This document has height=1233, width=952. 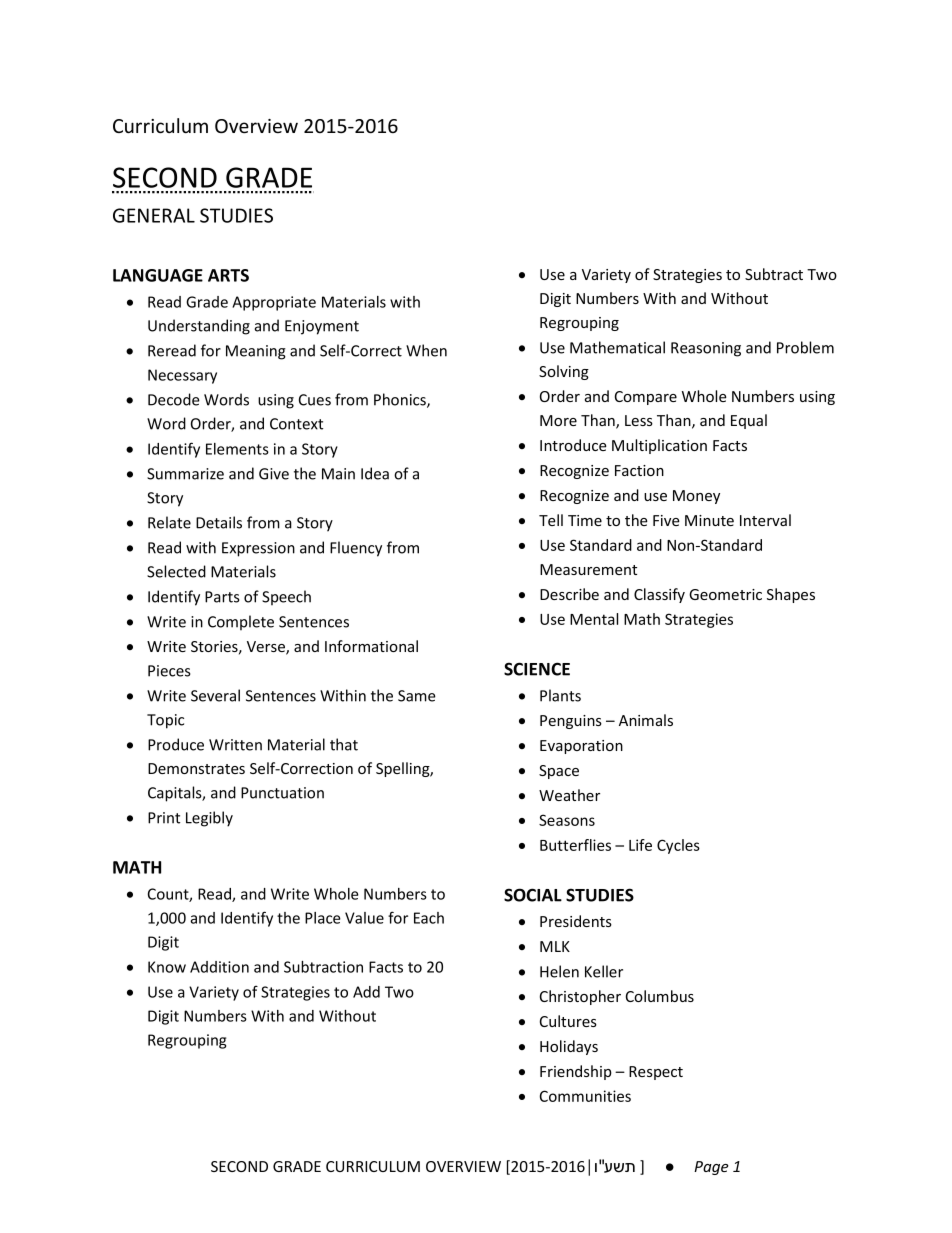 What do you see at coordinates (696, 497) in the document?
I see `Money` at bounding box center [696, 497].
